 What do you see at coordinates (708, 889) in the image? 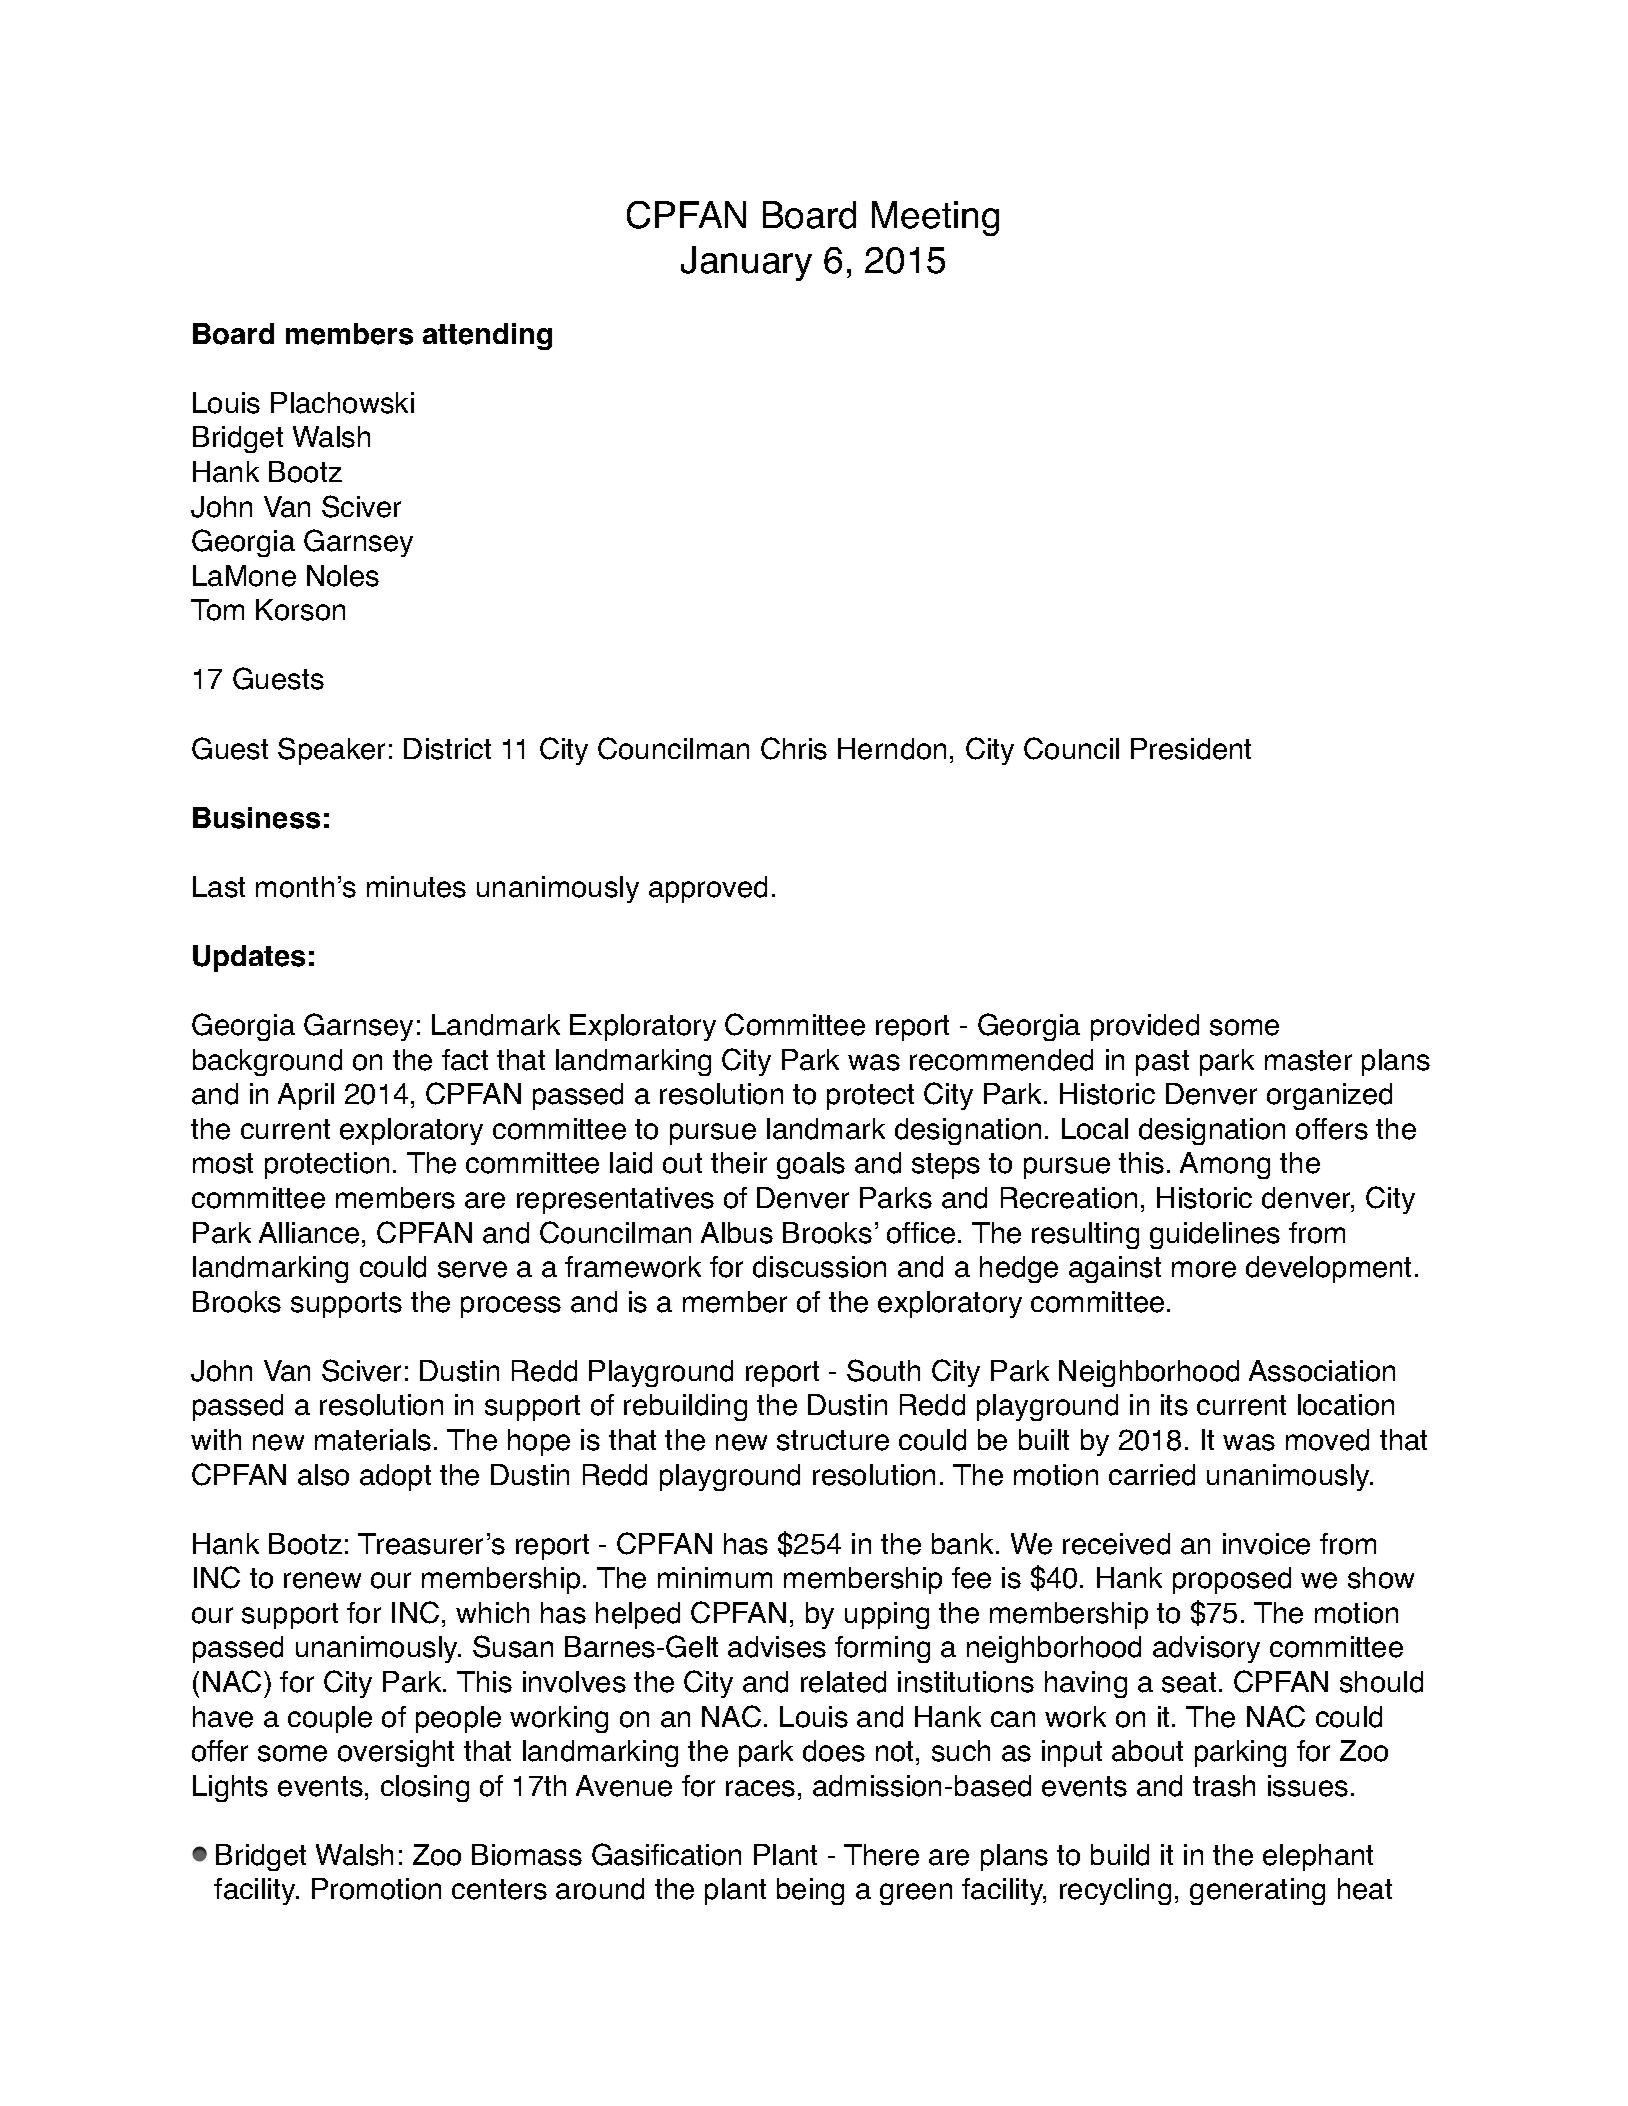
I see `approved` at bounding box center [708, 889].
